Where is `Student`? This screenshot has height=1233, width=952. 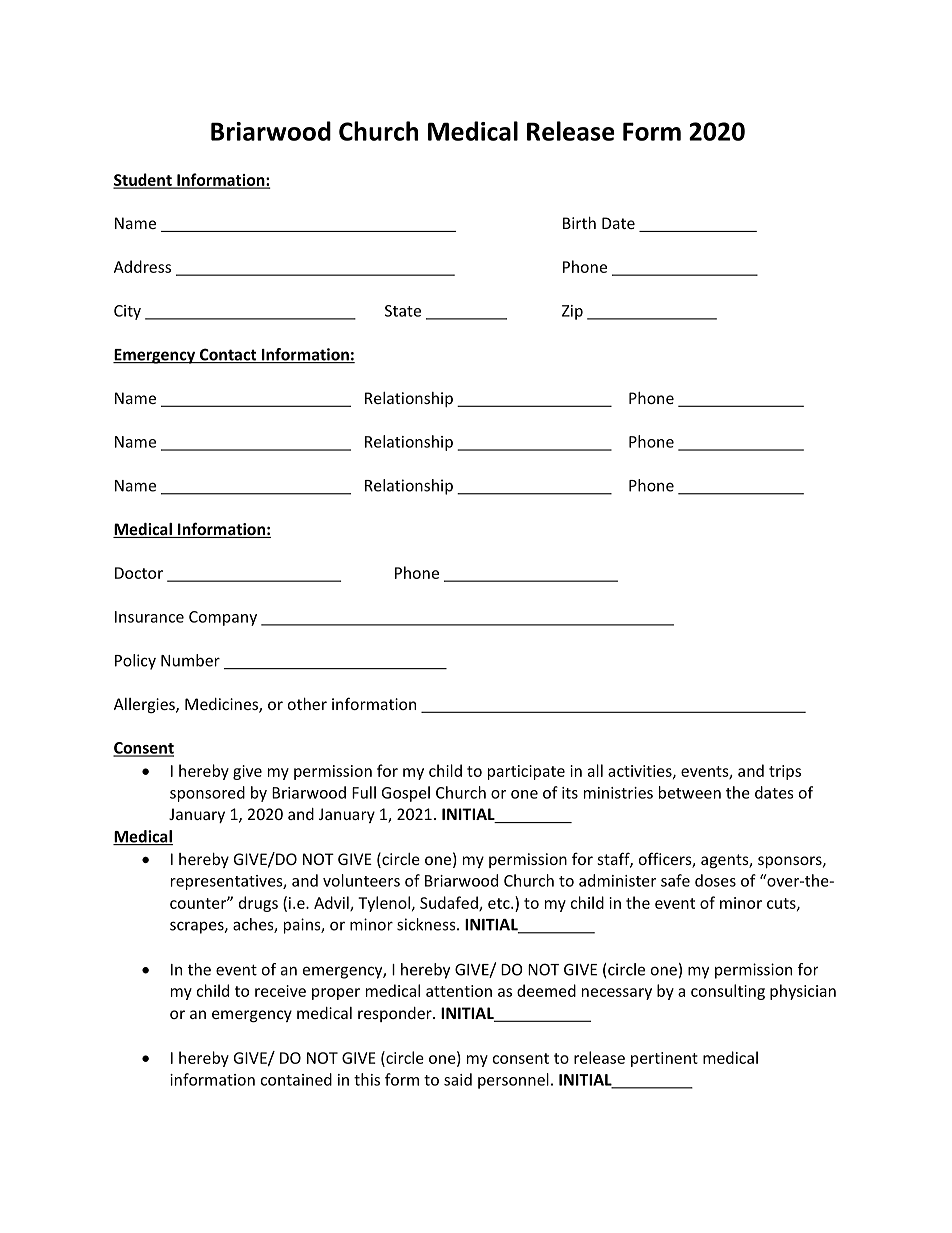 Student is located at coordinates (143, 180).
